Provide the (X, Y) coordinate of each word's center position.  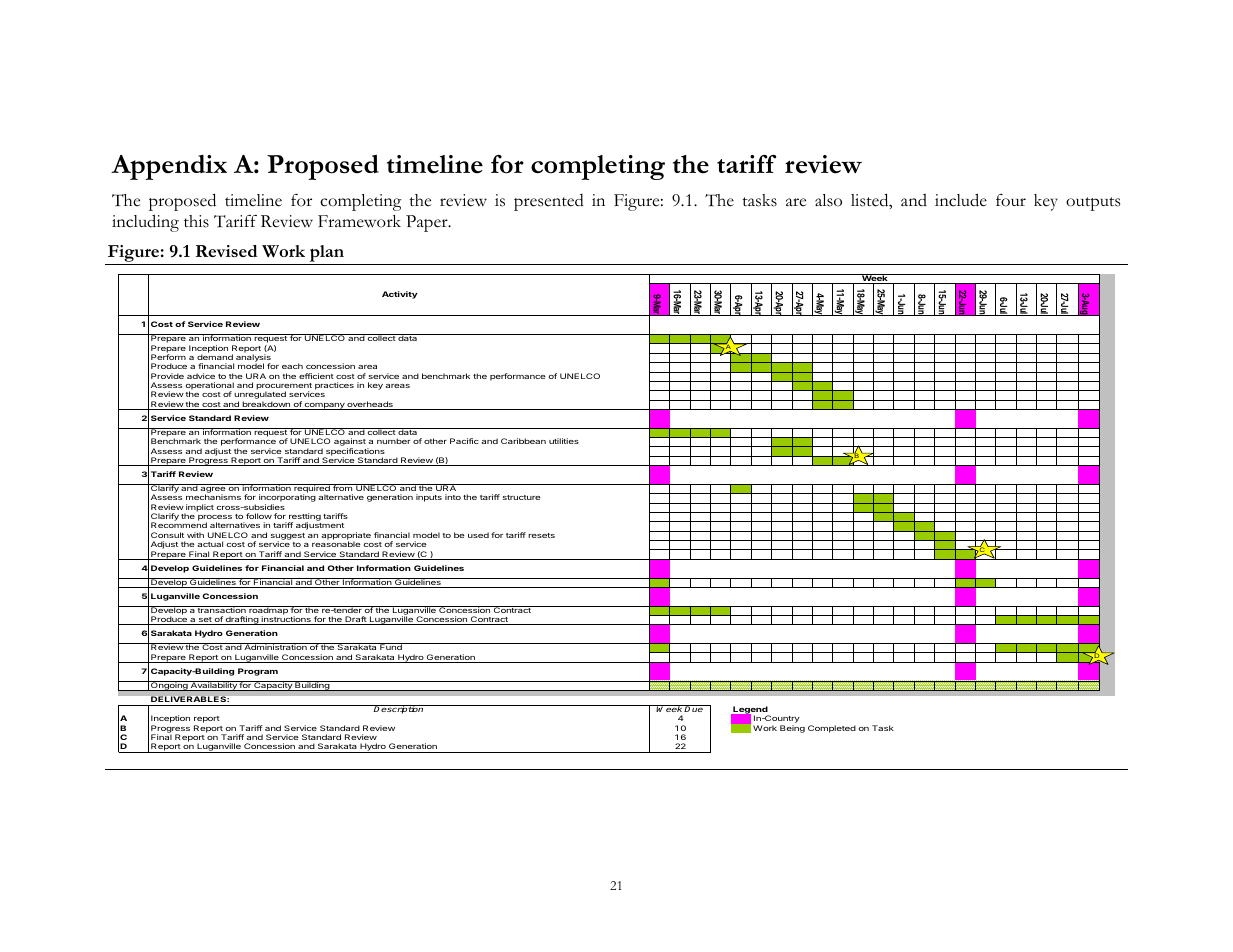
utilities (564, 441)
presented (549, 202)
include (961, 200)
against (351, 443)
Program (258, 672)
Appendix (169, 167)
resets (541, 535)
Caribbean (523, 441)
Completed (832, 729)
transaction (222, 609)
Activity (400, 295)
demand (215, 356)
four (1011, 200)
